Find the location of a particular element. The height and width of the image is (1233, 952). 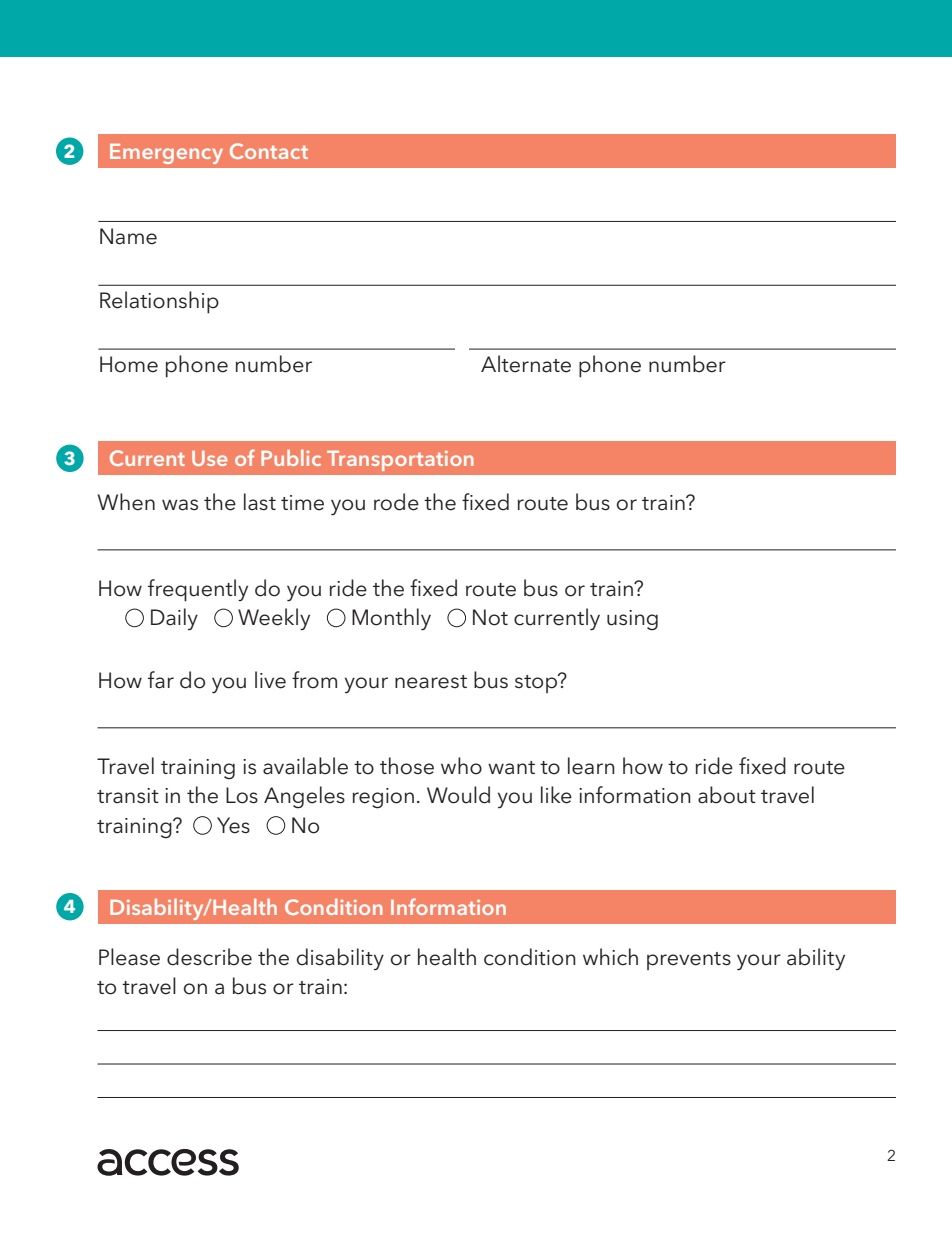

Emergency is located at coordinates (166, 154).
